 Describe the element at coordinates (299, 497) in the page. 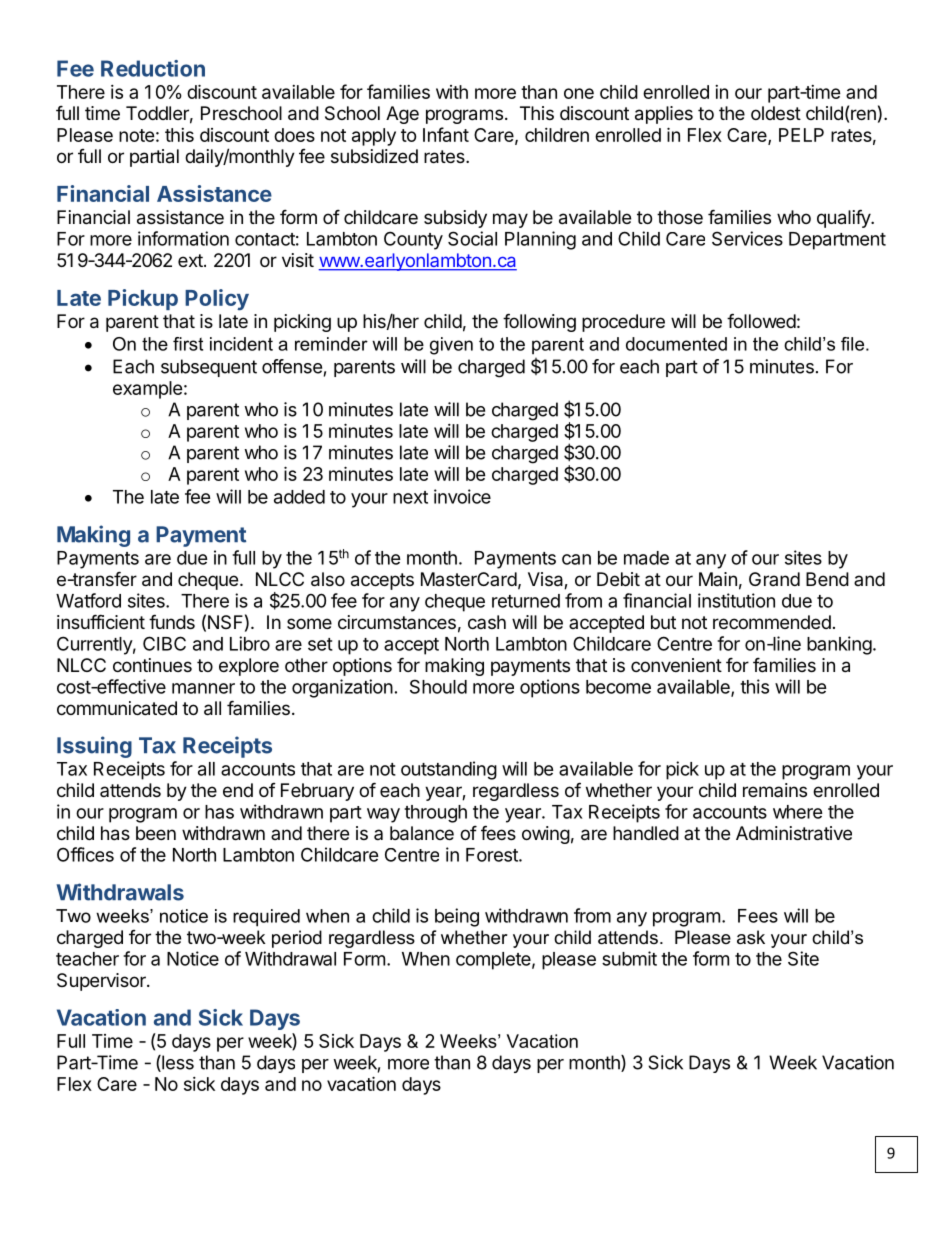

I see `added` at that location.
